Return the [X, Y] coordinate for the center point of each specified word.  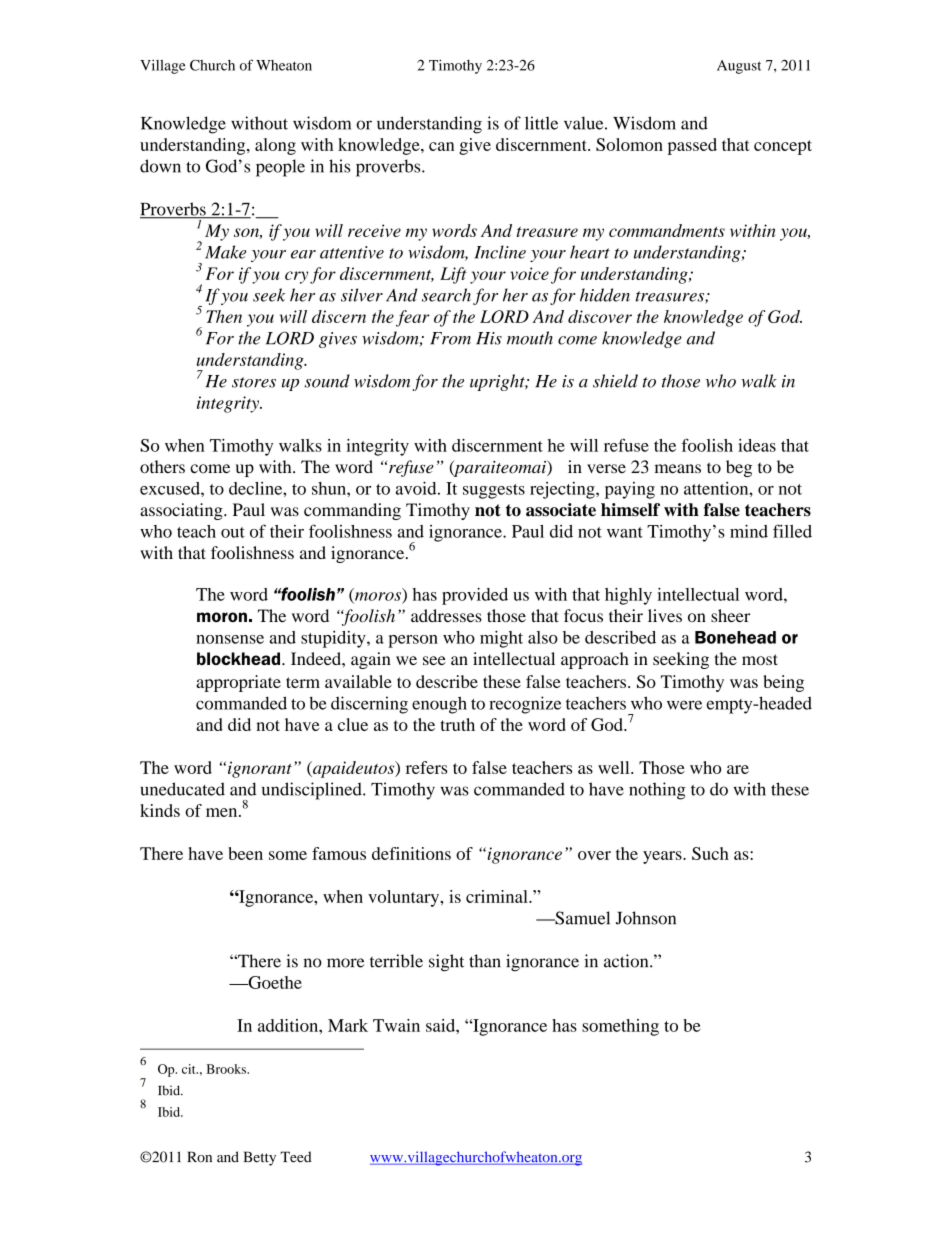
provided [475, 596]
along [275, 146]
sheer [730, 615]
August [739, 67]
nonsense [230, 639]
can [441, 146]
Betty [260, 1158]
